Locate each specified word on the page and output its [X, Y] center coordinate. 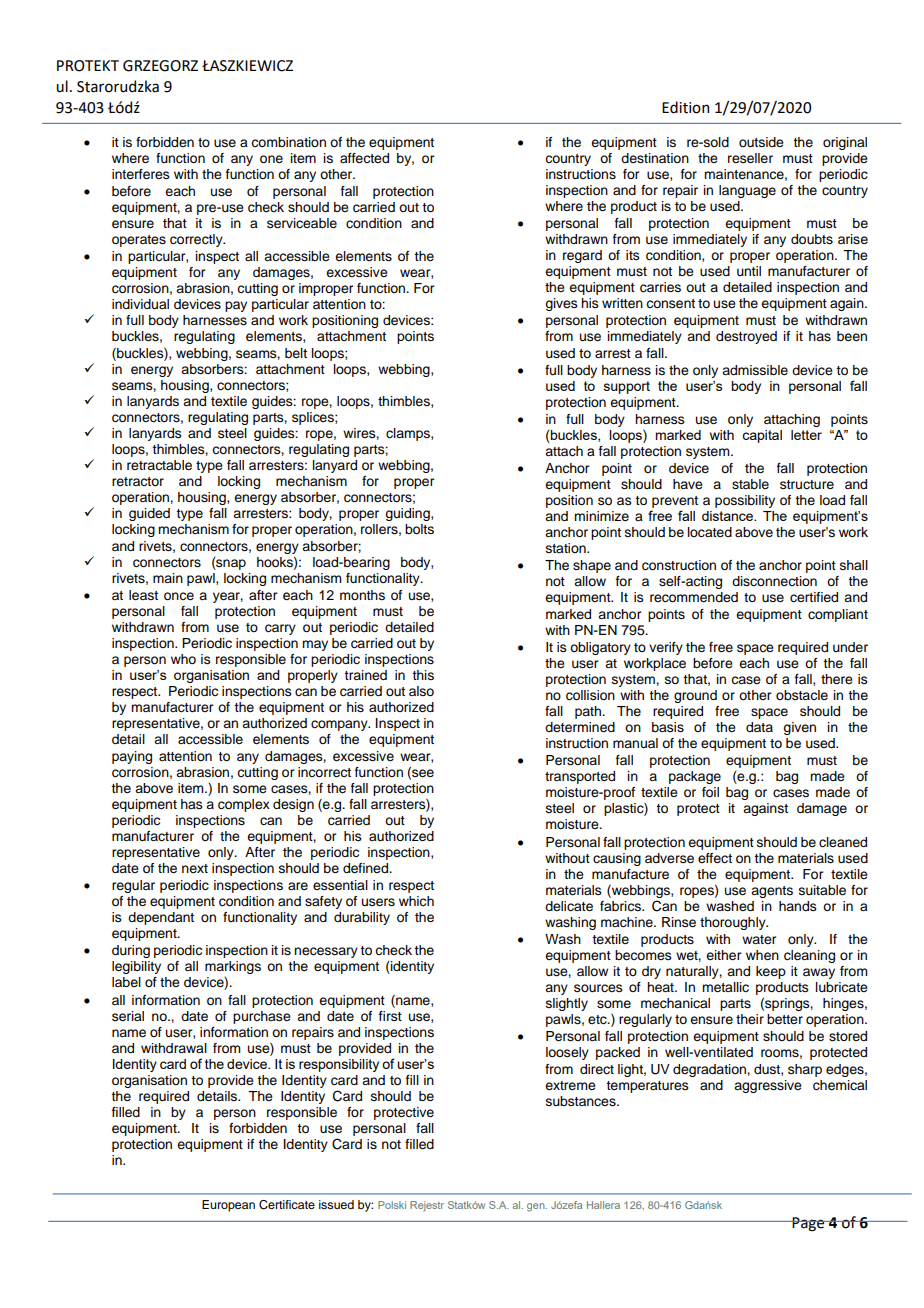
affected [364, 158]
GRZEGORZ [160, 66]
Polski [392, 1205]
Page [809, 1224]
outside [761, 142]
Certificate [287, 1205]
